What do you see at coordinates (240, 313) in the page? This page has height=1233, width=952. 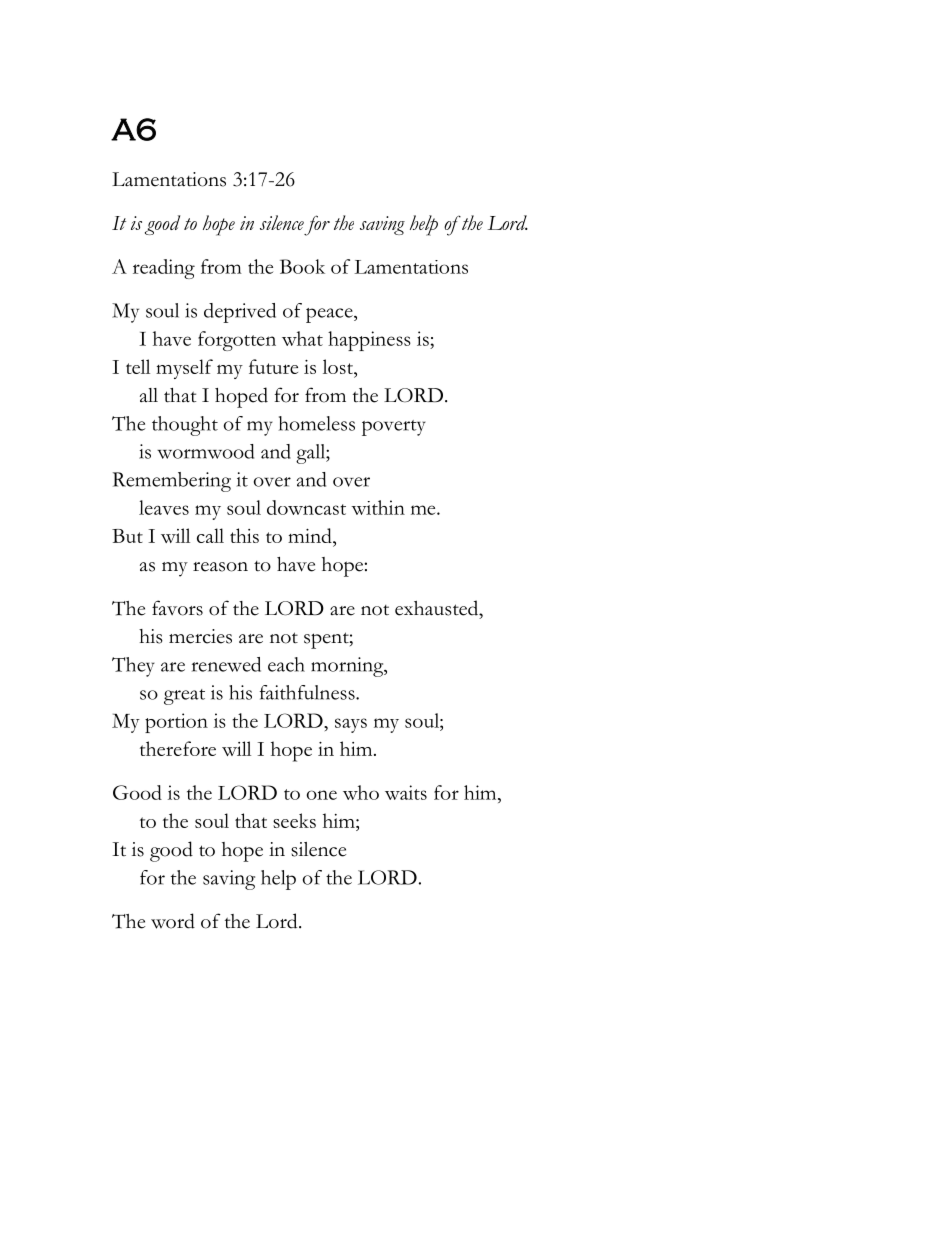 I see `deprived` at bounding box center [240, 313].
